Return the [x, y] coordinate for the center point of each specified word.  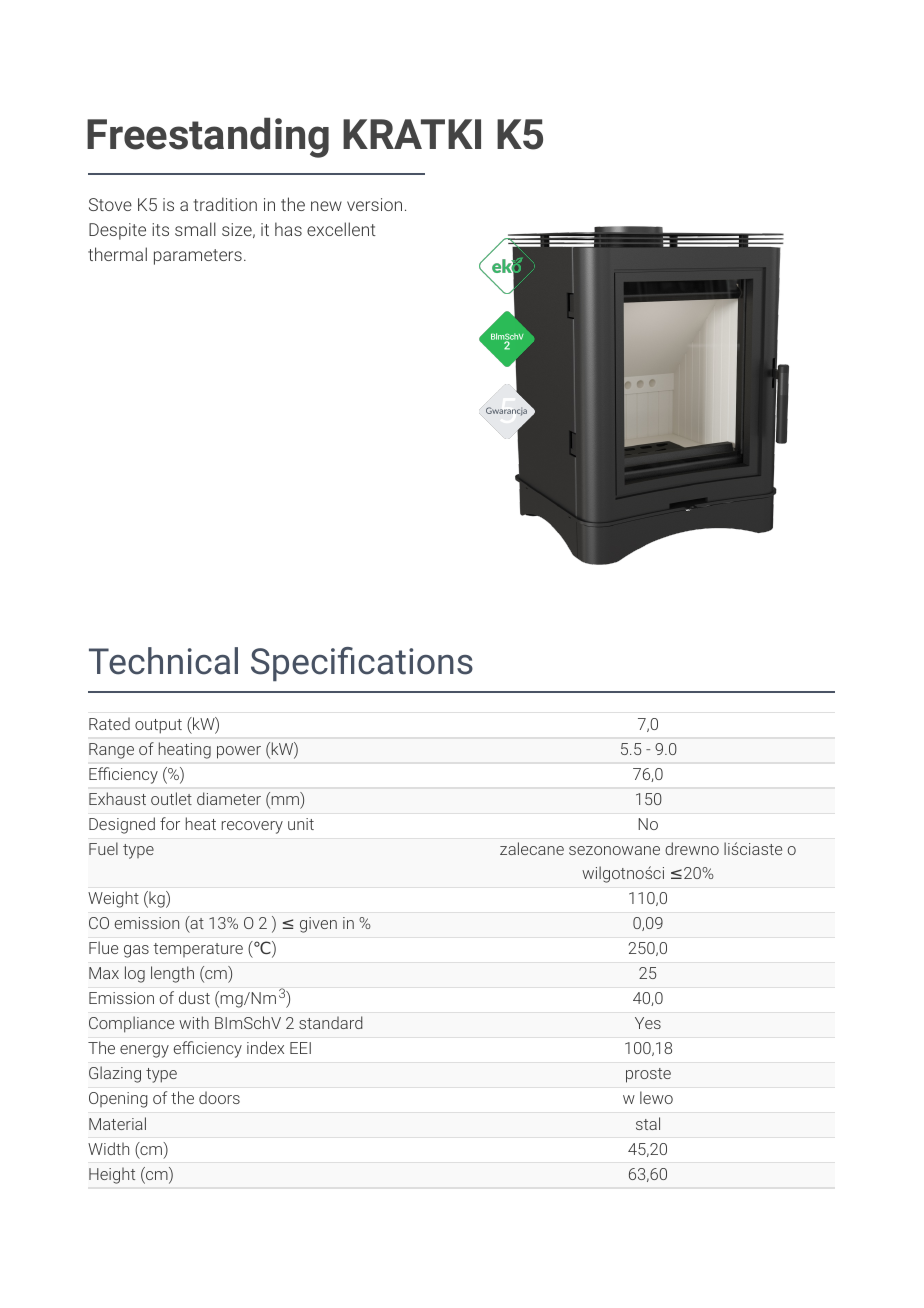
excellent [341, 229]
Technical [163, 661]
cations [415, 661]
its [160, 229]
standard [331, 1022]
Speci [293, 664]
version [374, 204]
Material [117, 1123]
